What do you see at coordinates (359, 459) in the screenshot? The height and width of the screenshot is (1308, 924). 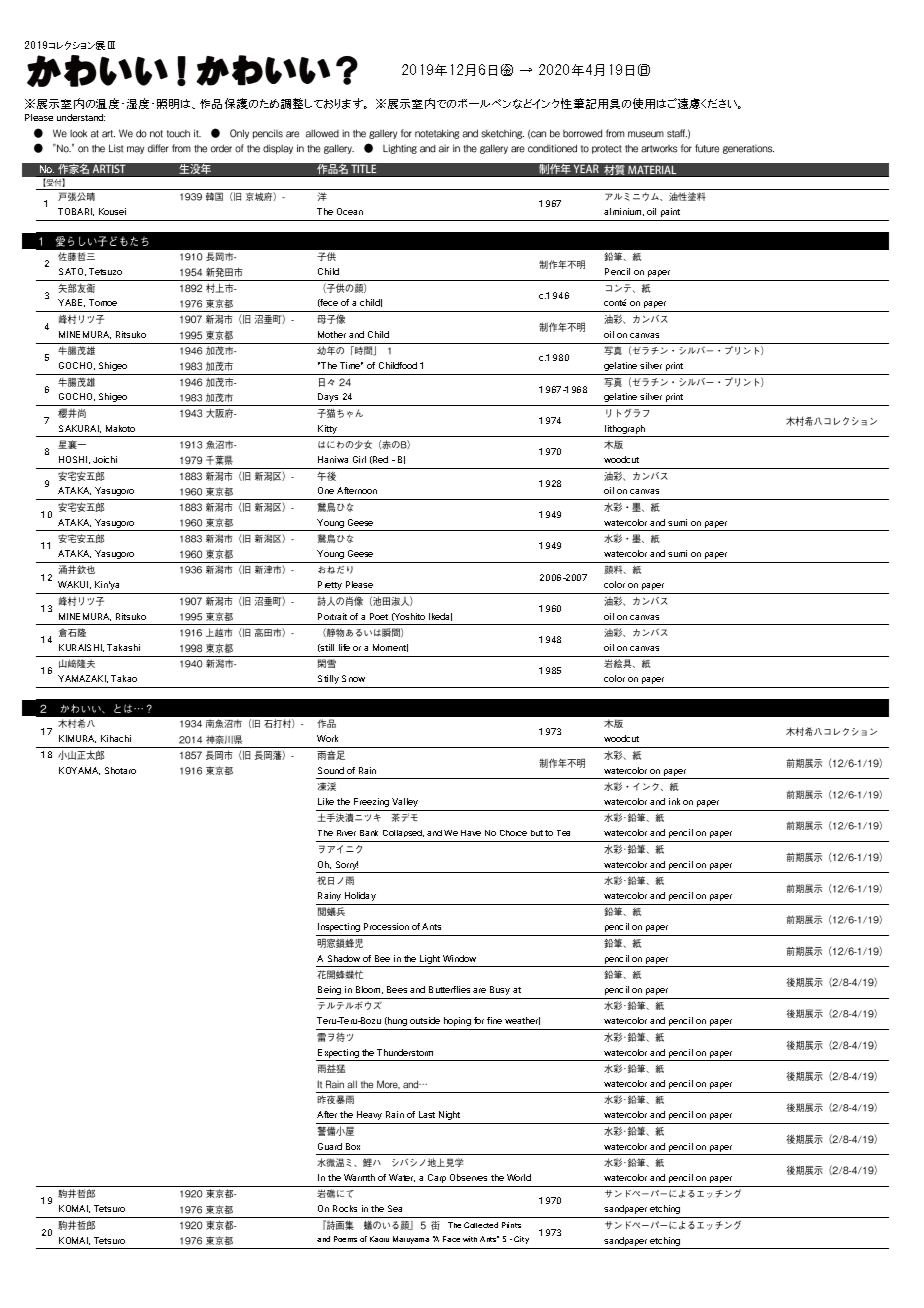 I see `Girl` at bounding box center [359, 459].
